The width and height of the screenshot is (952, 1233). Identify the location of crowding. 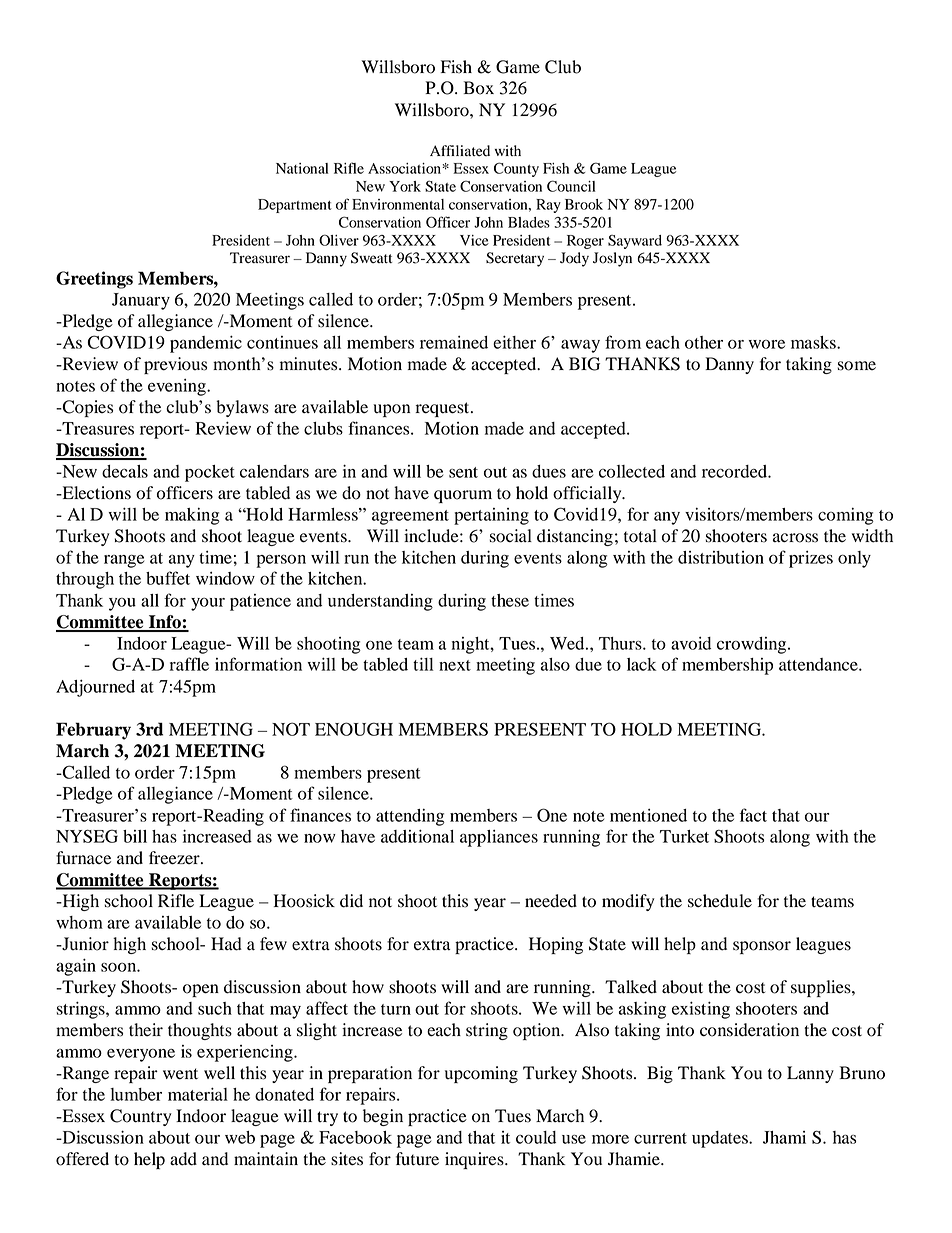
(753, 645).
